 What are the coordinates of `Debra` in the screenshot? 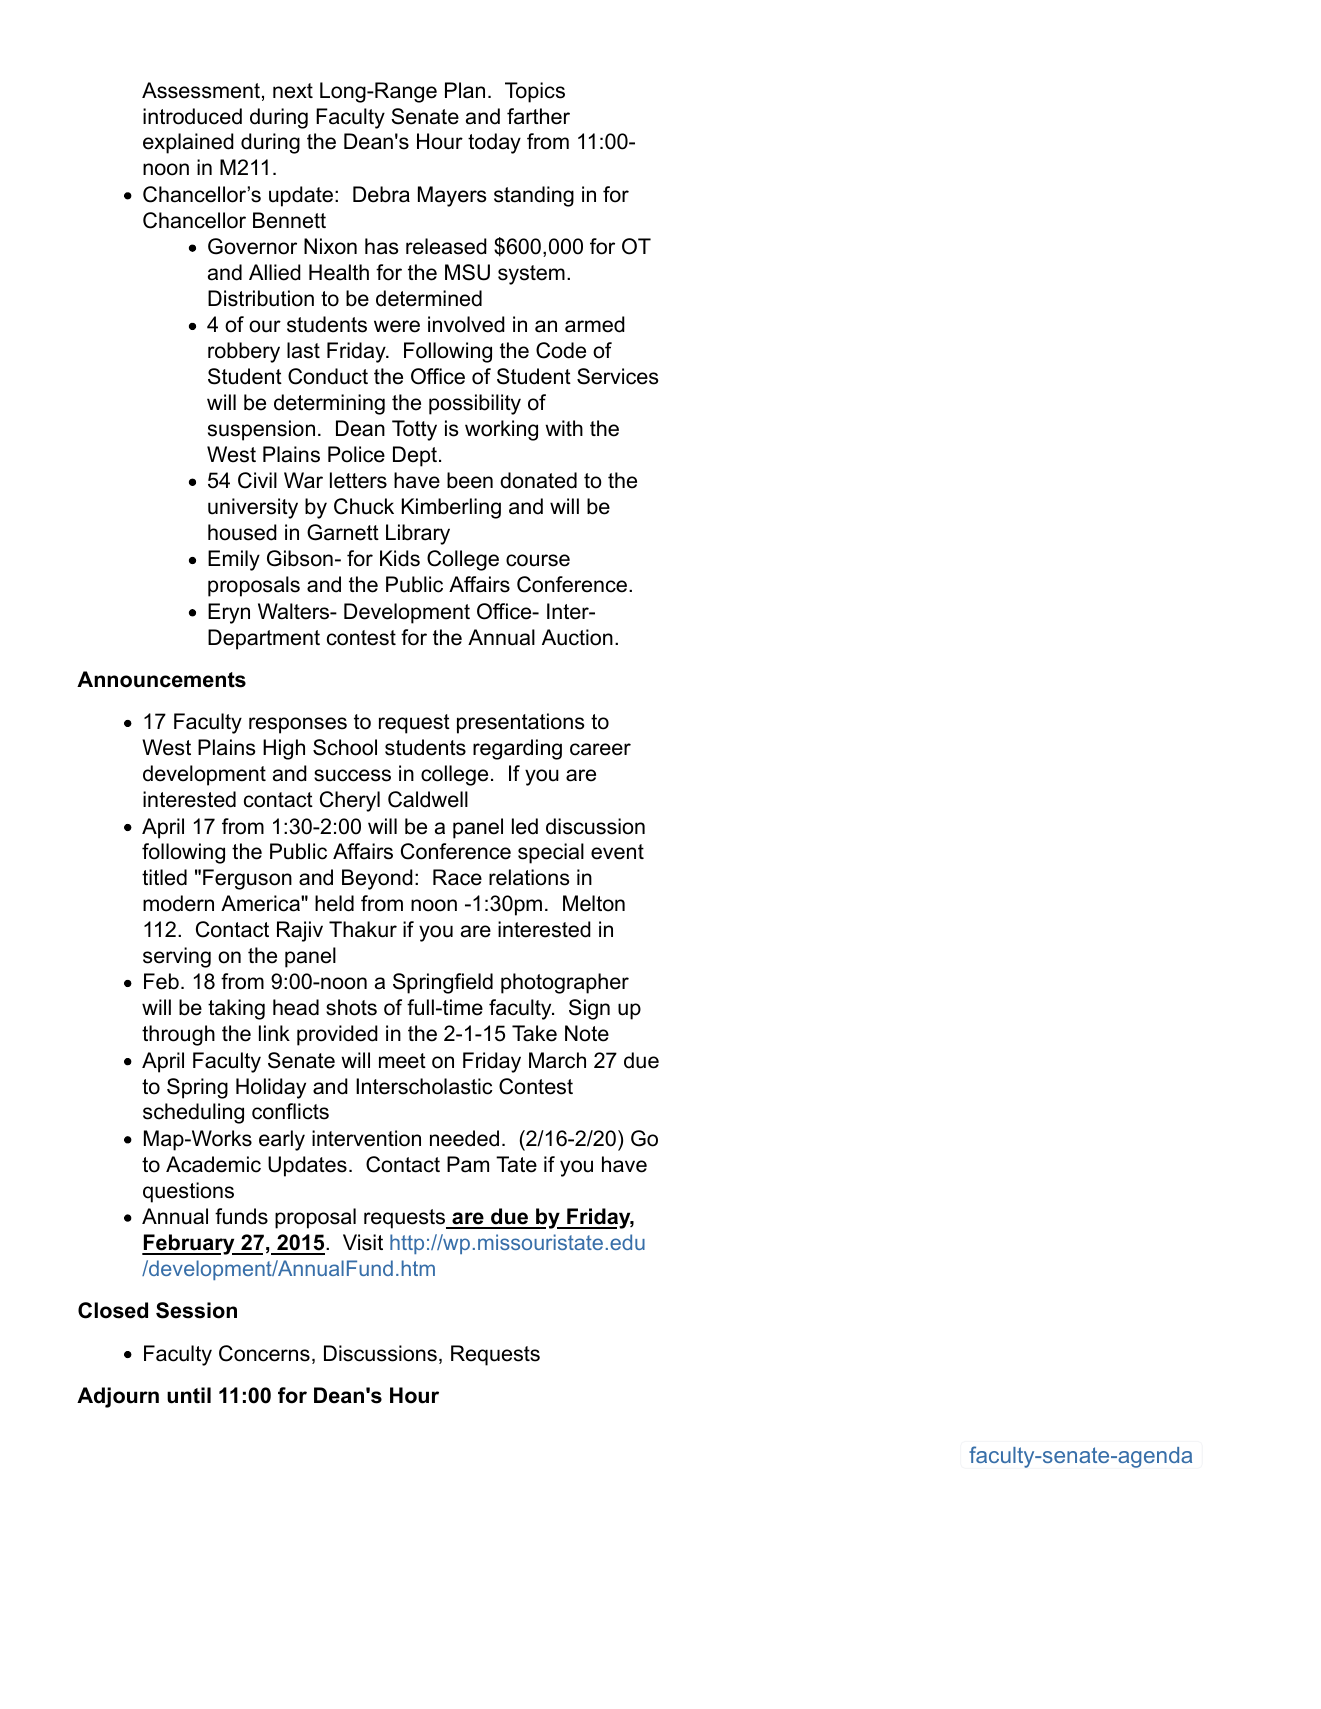 It's located at (381, 194).
